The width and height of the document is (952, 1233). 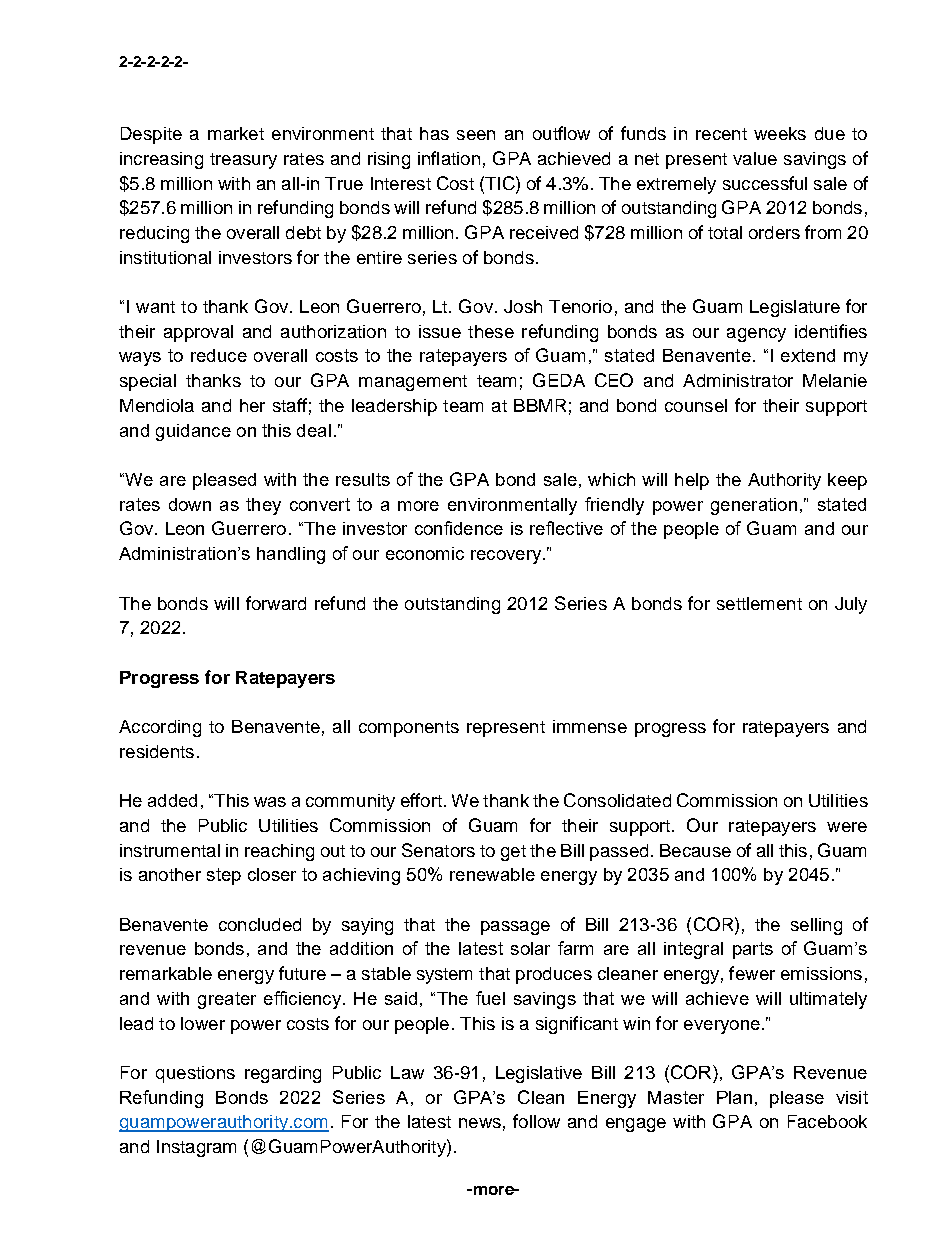 I want to click on value, so click(x=755, y=158).
